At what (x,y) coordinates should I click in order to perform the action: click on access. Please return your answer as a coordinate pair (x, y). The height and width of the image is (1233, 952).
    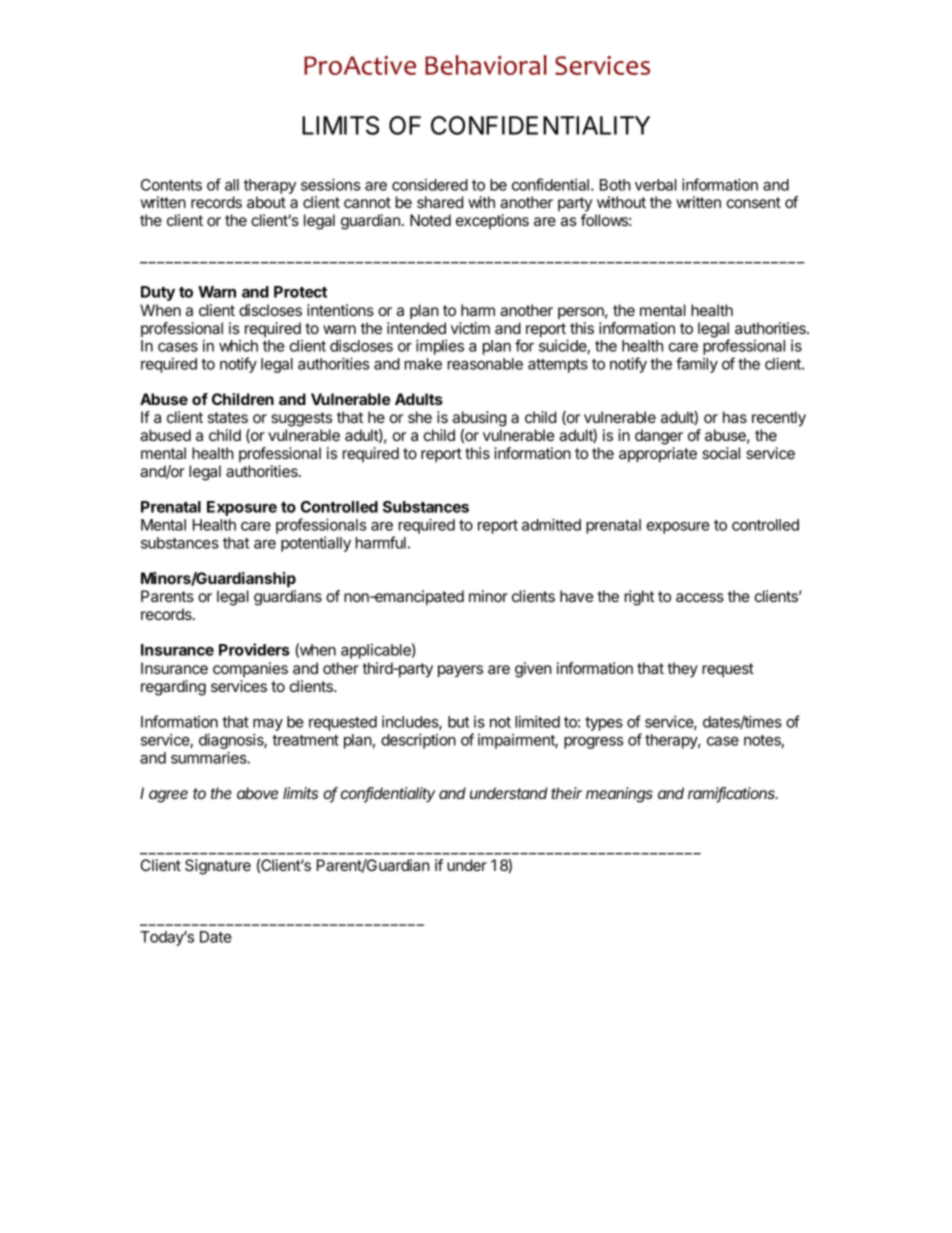
    Looking at the image, I should click on (700, 597).
